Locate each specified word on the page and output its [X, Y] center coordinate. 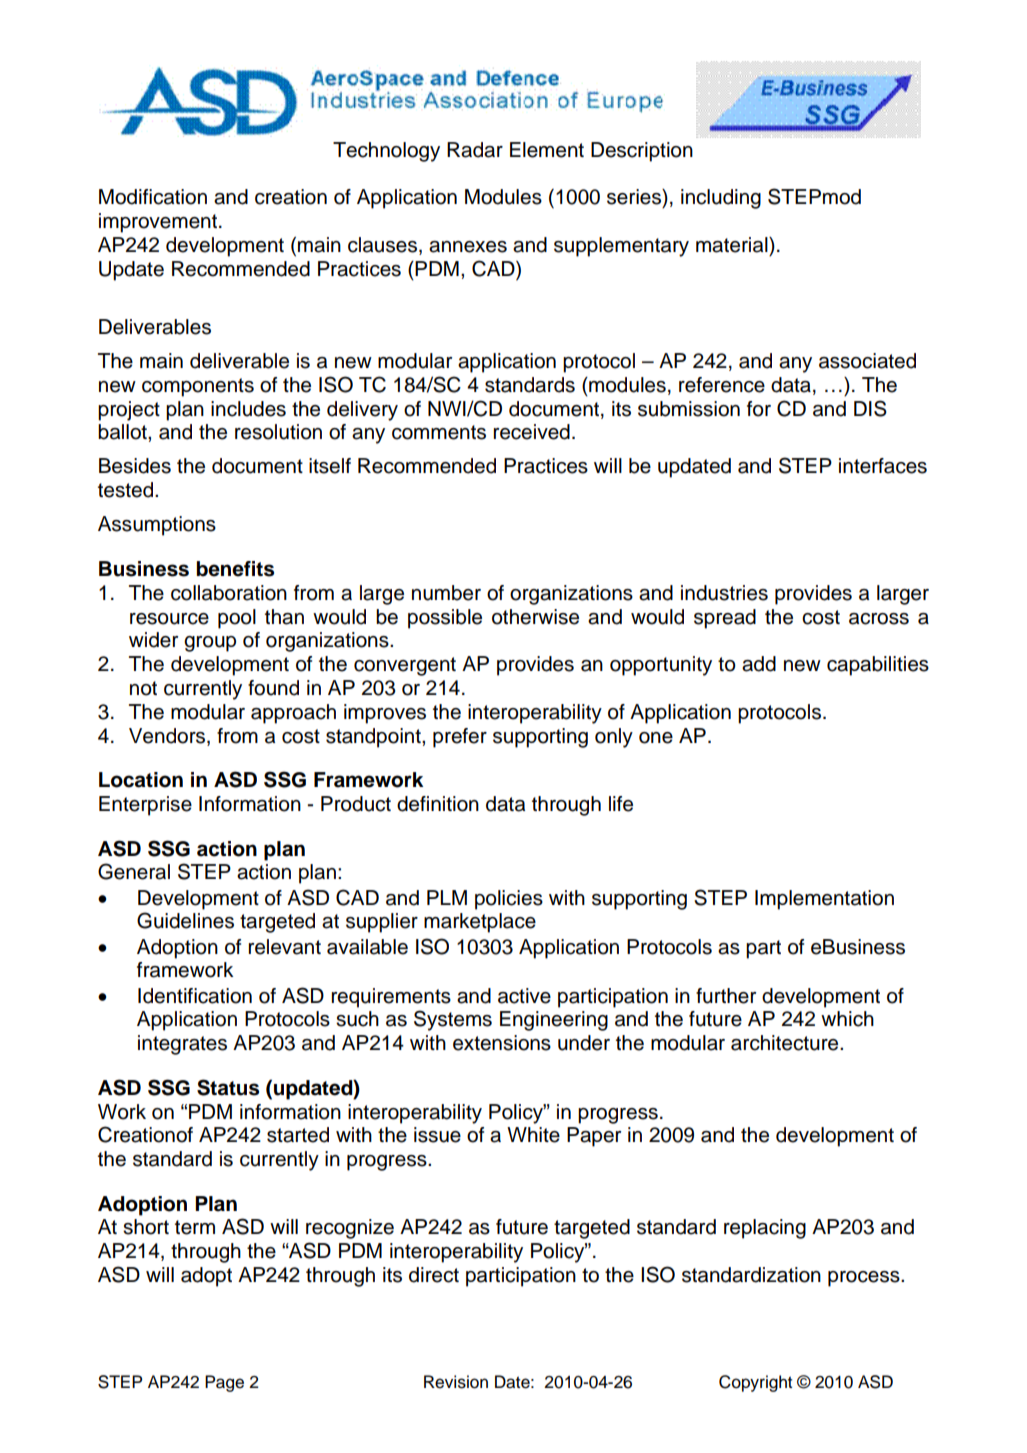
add [759, 664]
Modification [153, 197]
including [721, 199]
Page [224, 1383]
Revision [456, 1382]
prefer [460, 738]
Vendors [168, 736]
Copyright [755, 1383]
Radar [475, 150]
